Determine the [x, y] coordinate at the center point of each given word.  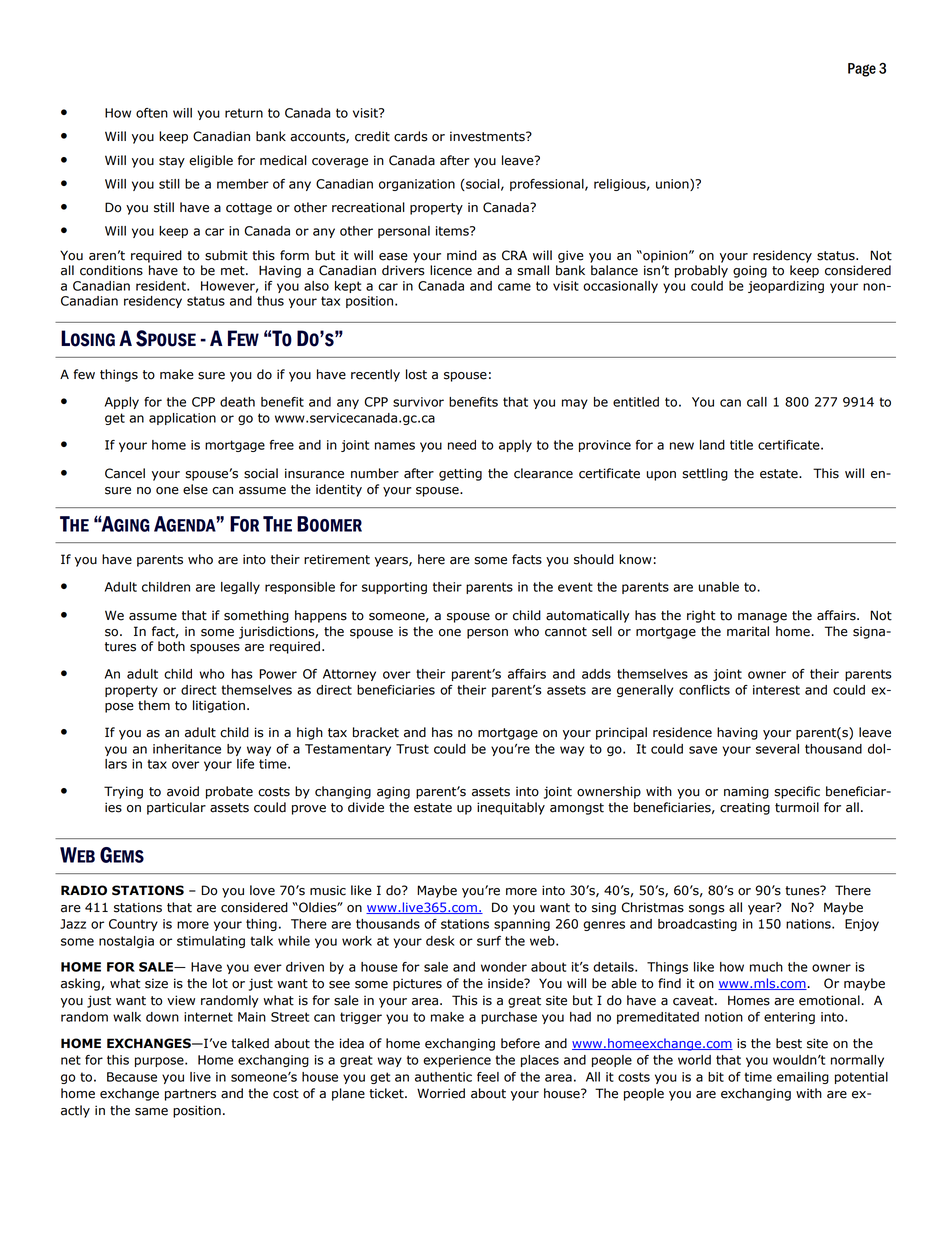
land [712, 445]
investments [488, 136]
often [152, 113]
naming [746, 792]
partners [190, 1095]
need [462, 445]
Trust [412, 749]
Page [862, 70]
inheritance [187, 749]
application [182, 419]
